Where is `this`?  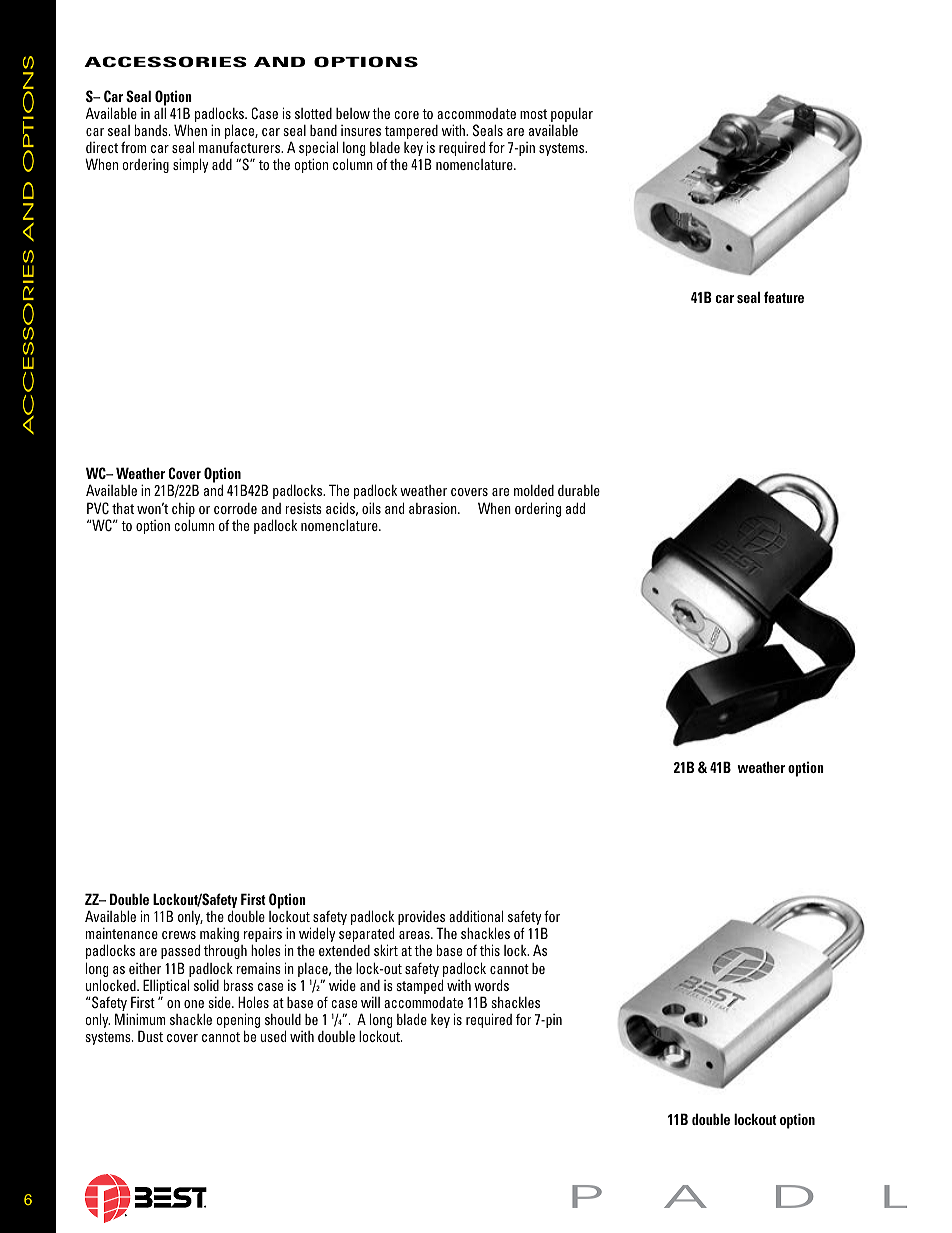
this is located at coordinates (490, 950).
